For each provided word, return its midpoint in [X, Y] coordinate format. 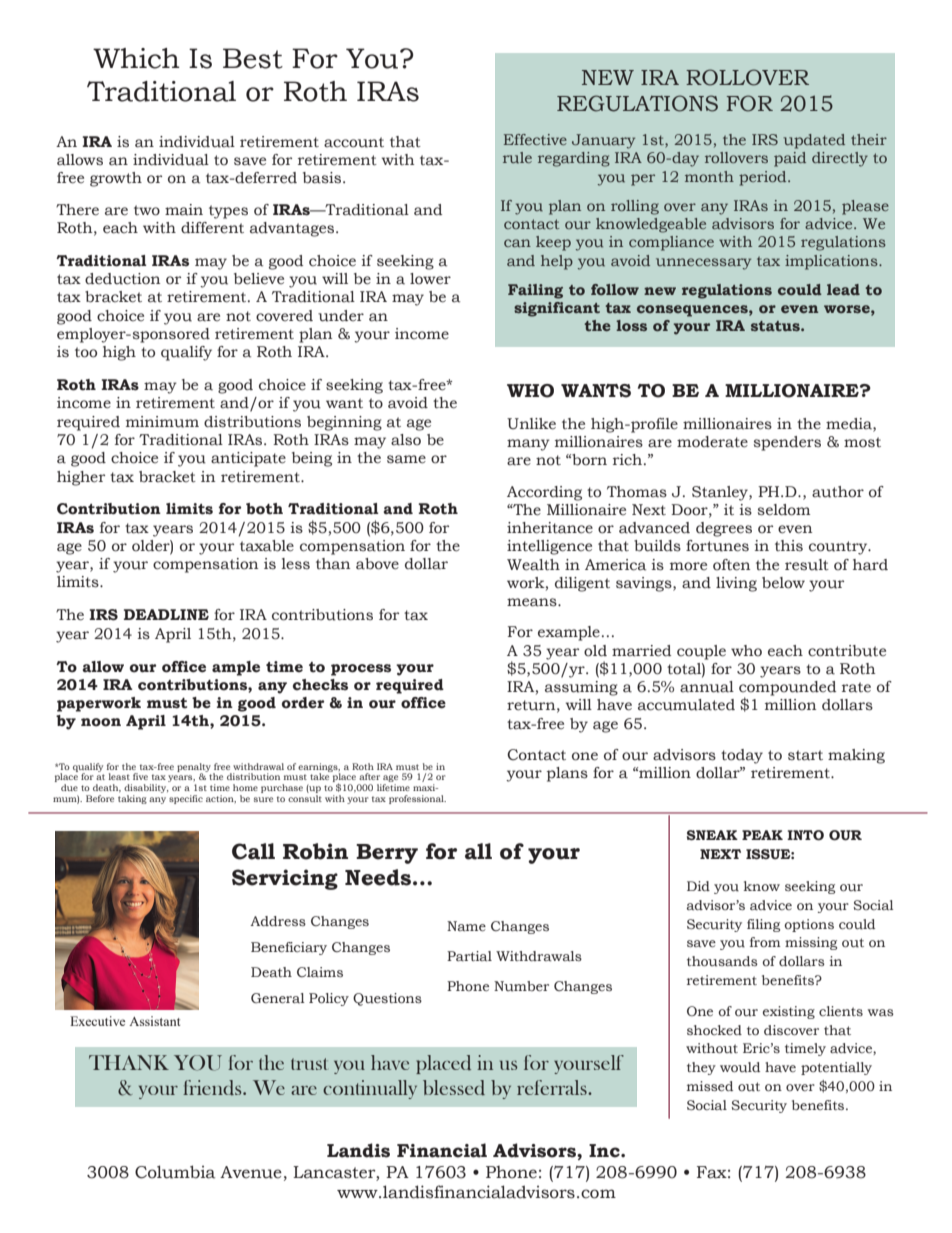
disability [146, 790]
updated [814, 141]
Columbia [175, 1172]
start [805, 755]
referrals [553, 1087]
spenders [787, 443]
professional [417, 799]
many [528, 445]
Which [136, 58]
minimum [162, 422]
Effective [535, 139]
